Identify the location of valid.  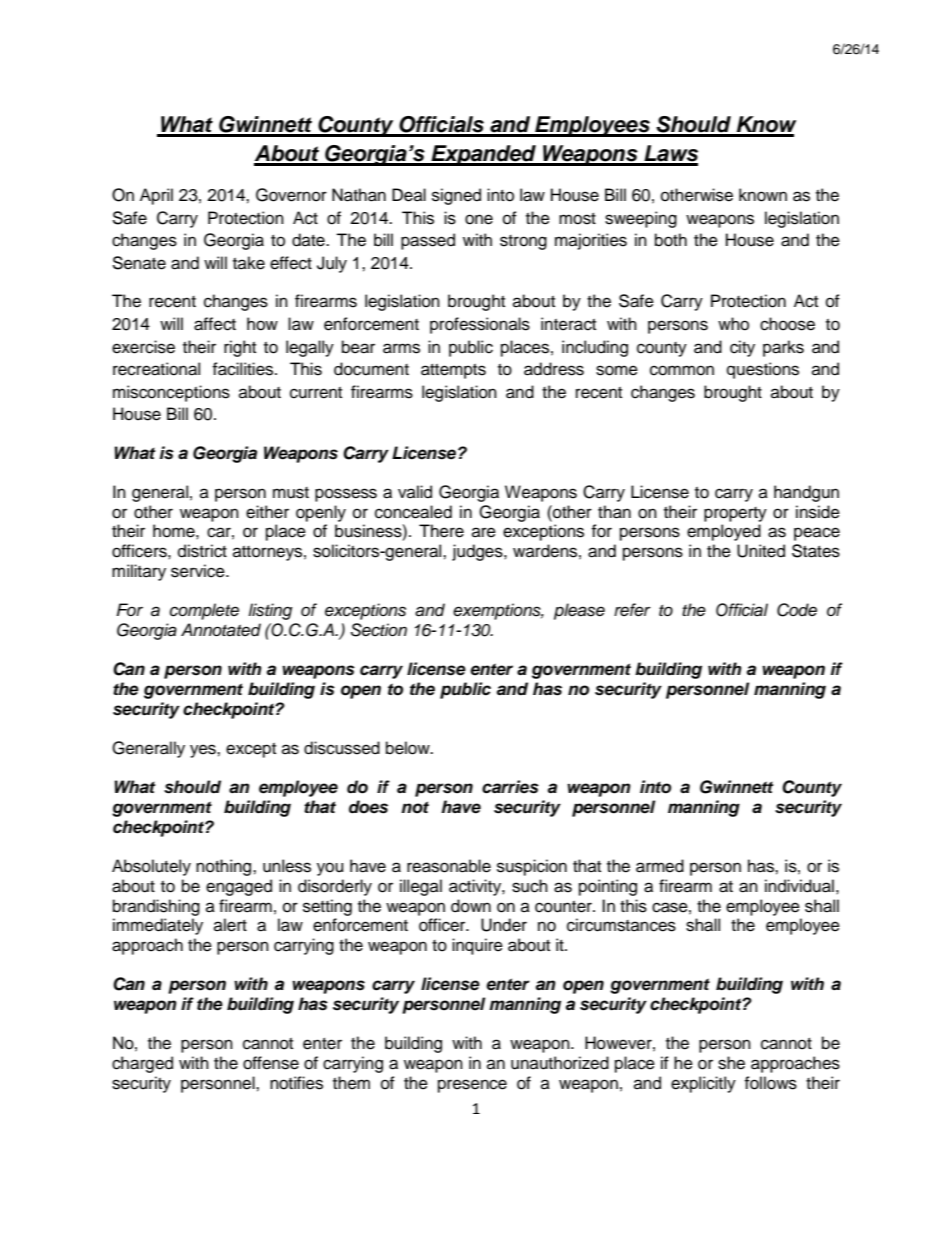
(415, 492).
